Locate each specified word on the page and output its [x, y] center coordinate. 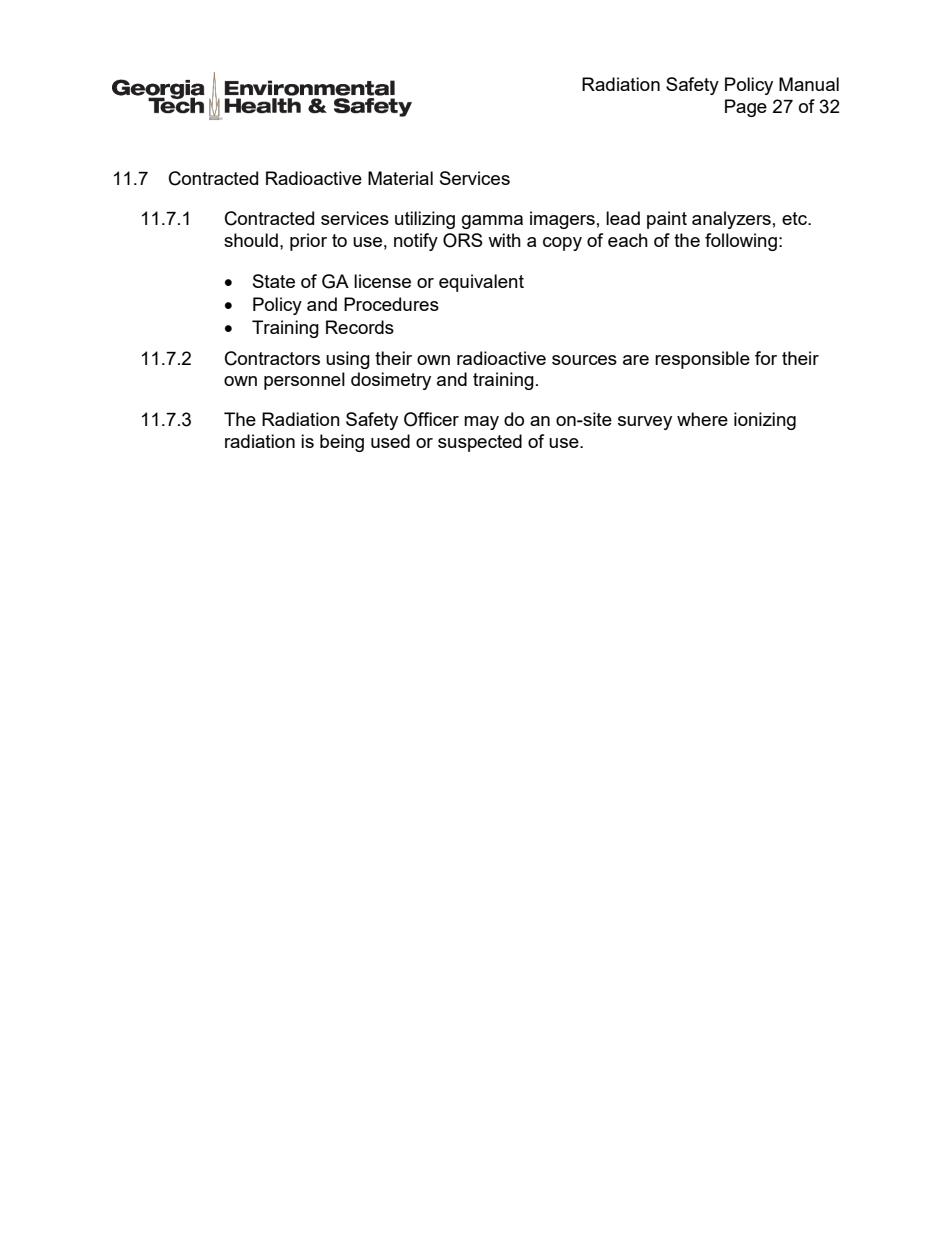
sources [584, 360]
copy [562, 244]
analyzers [731, 220]
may [481, 423]
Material [400, 178]
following [741, 242]
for [766, 358]
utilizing [425, 220]
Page [746, 108]
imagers [562, 220]
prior [308, 242]
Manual [809, 84]
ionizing [765, 421]
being [342, 443]
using [348, 360]
